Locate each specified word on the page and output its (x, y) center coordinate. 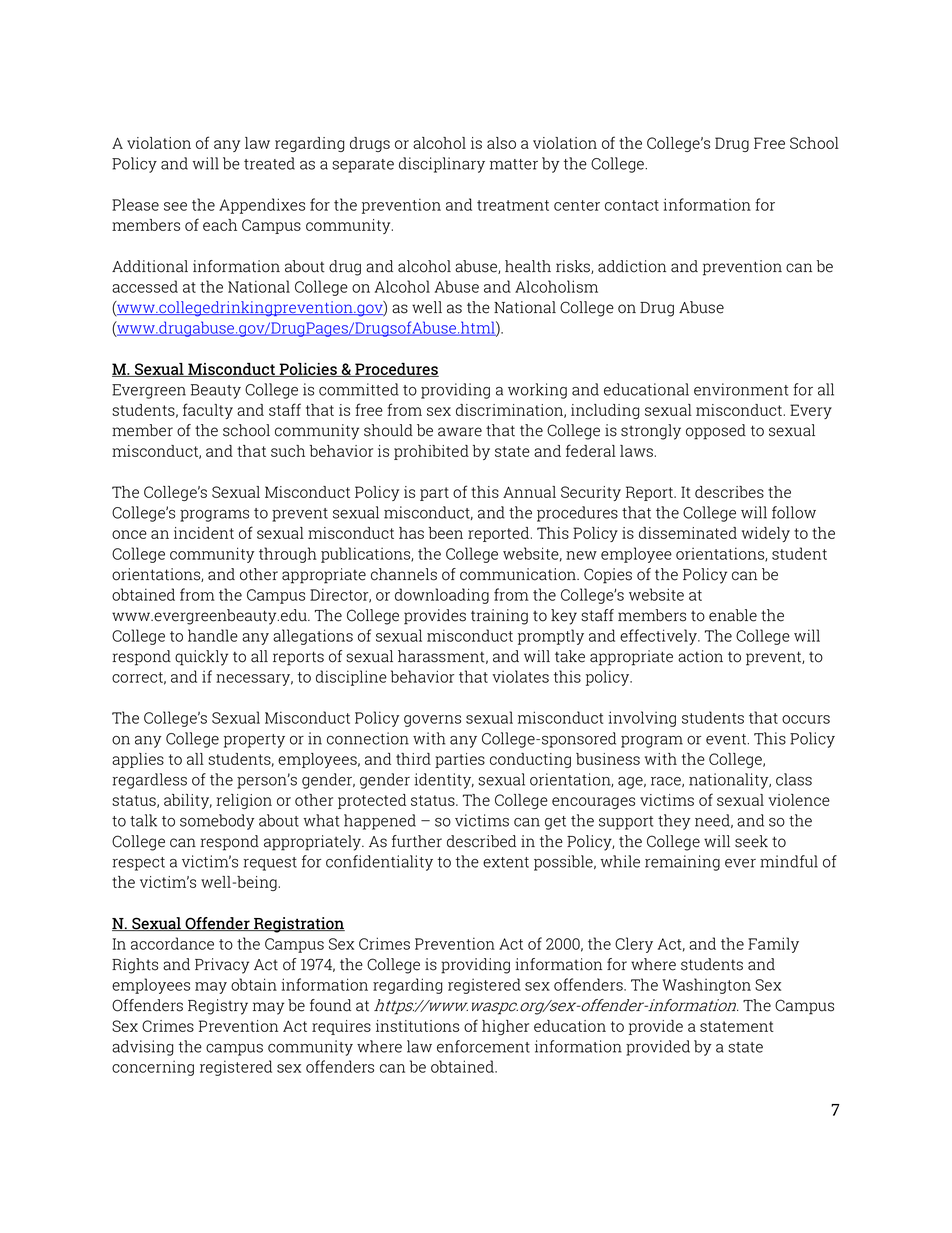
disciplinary (442, 165)
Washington (706, 986)
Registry (218, 1007)
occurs (806, 719)
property (254, 741)
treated (269, 163)
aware (460, 432)
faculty (208, 411)
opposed (716, 432)
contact (632, 205)
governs (432, 721)
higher (505, 1027)
